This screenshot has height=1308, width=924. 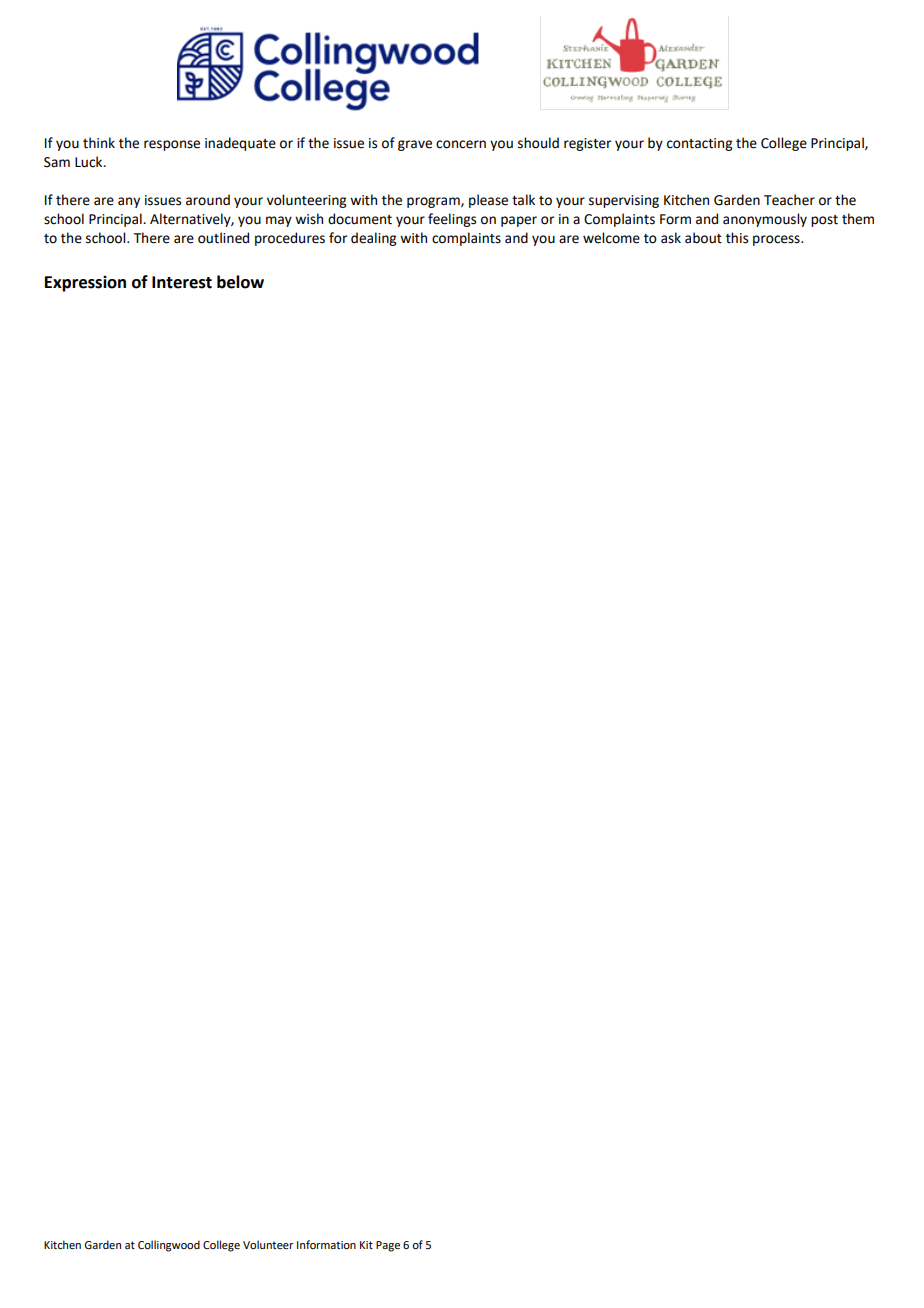 I want to click on Teacher, so click(x=789, y=200).
